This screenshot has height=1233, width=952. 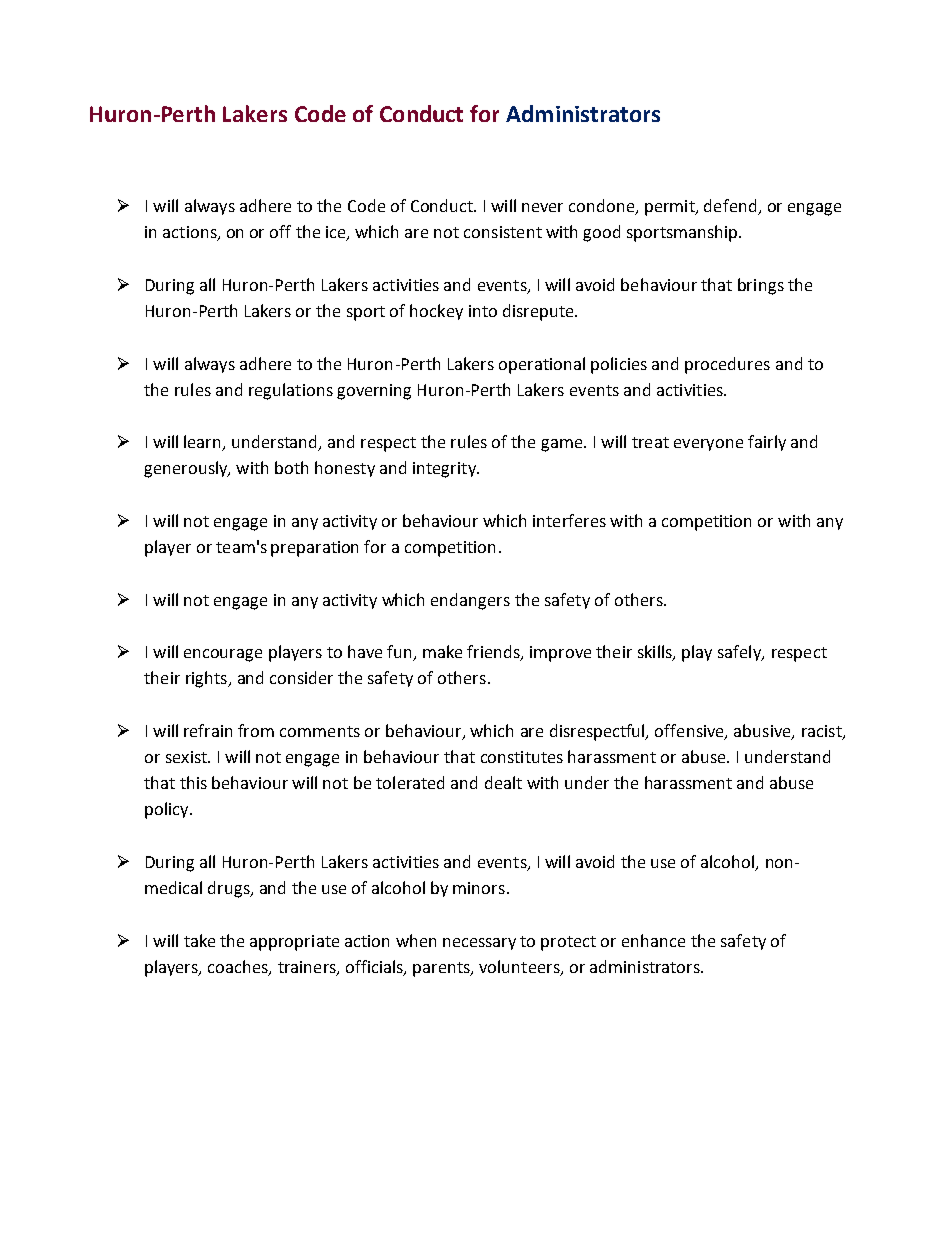 I want to click on preparation, so click(x=314, y=549).
